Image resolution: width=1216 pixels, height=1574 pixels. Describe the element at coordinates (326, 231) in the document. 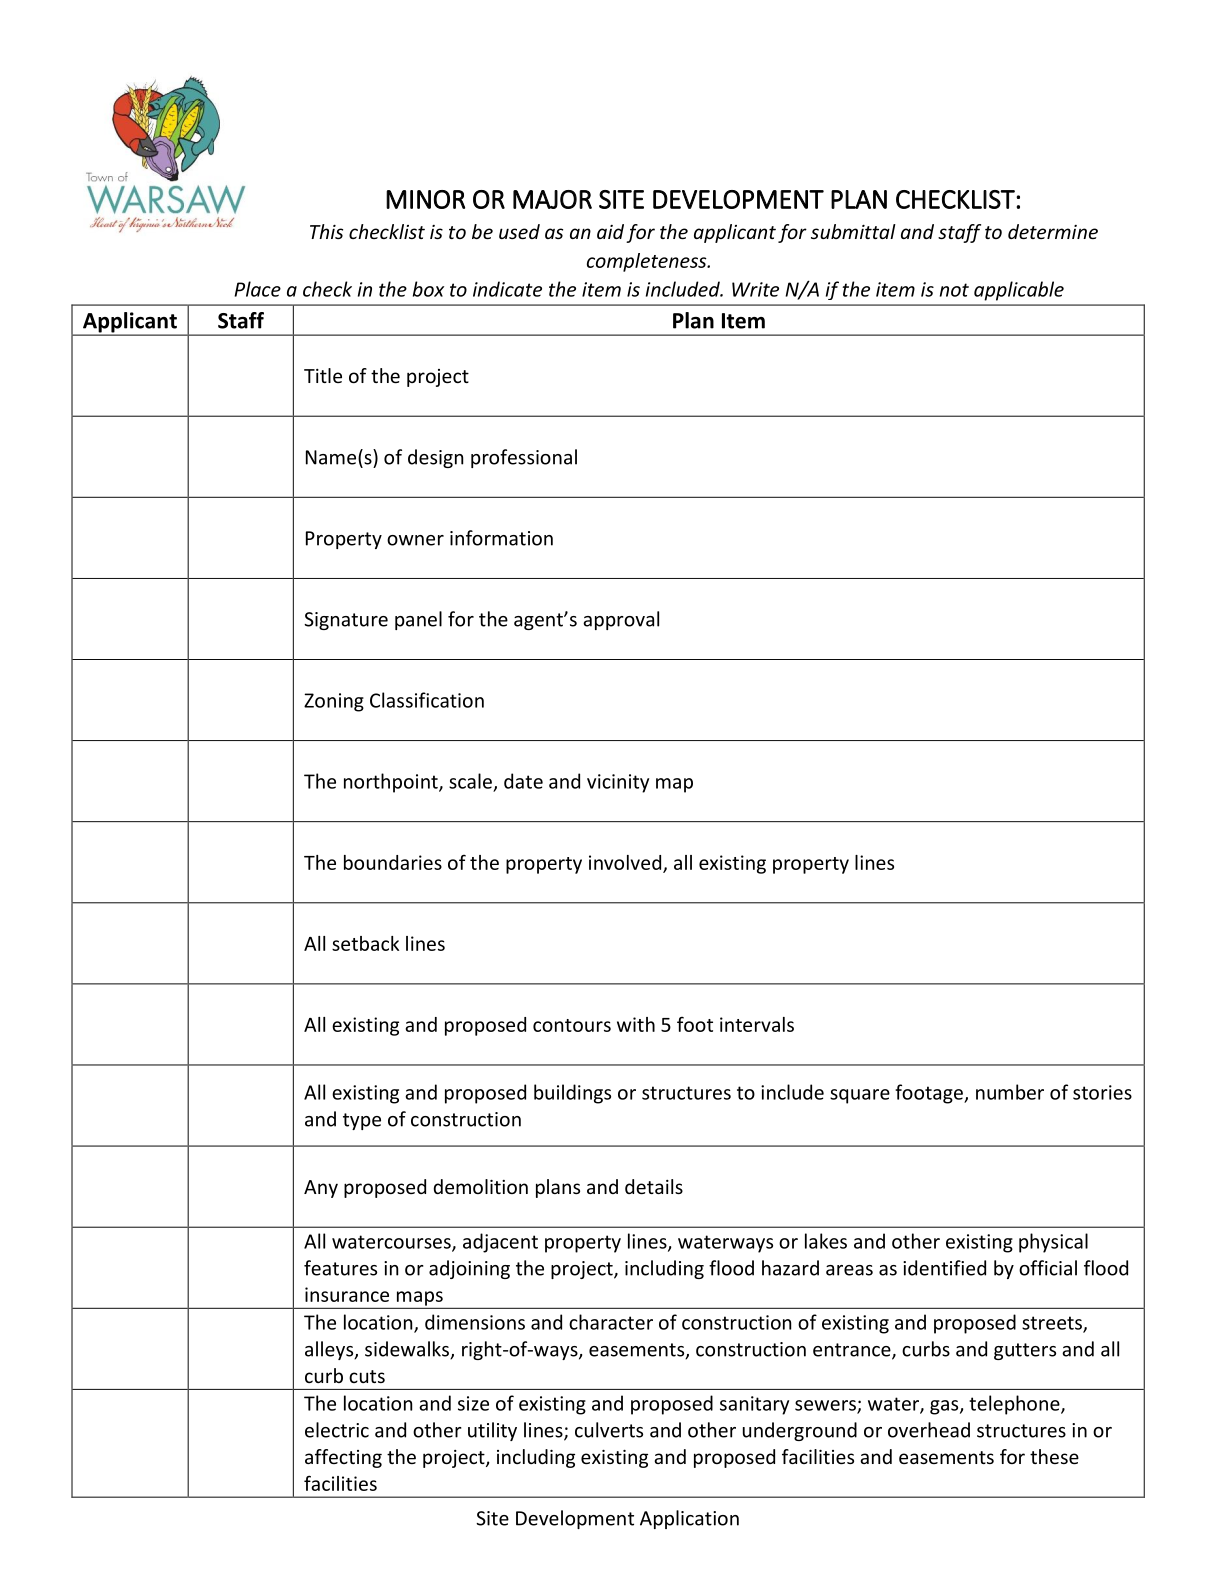

I see `This` at that location.
